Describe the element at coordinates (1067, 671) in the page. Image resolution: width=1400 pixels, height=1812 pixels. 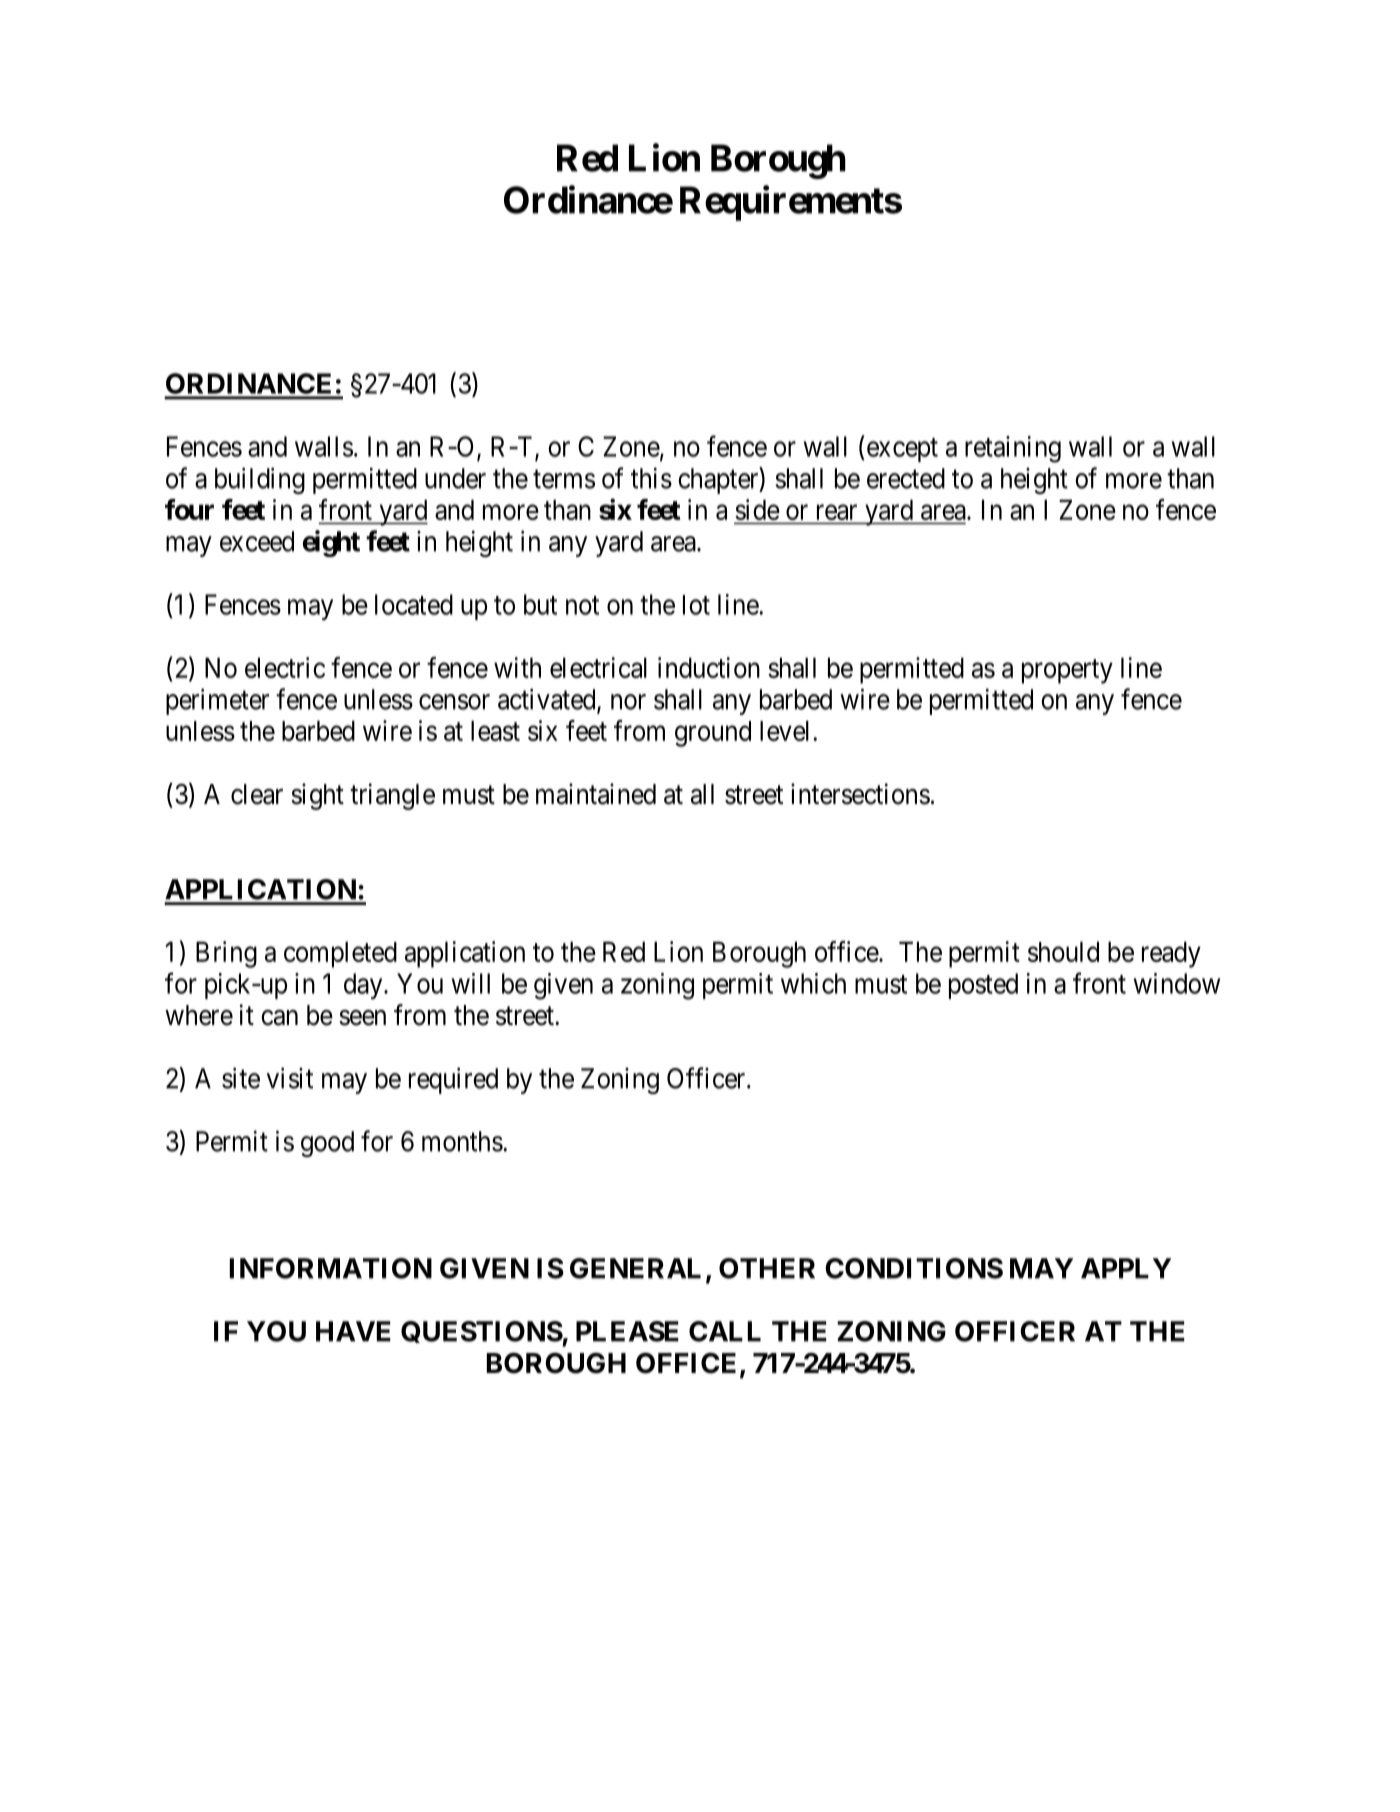
I see `property` at that location.
